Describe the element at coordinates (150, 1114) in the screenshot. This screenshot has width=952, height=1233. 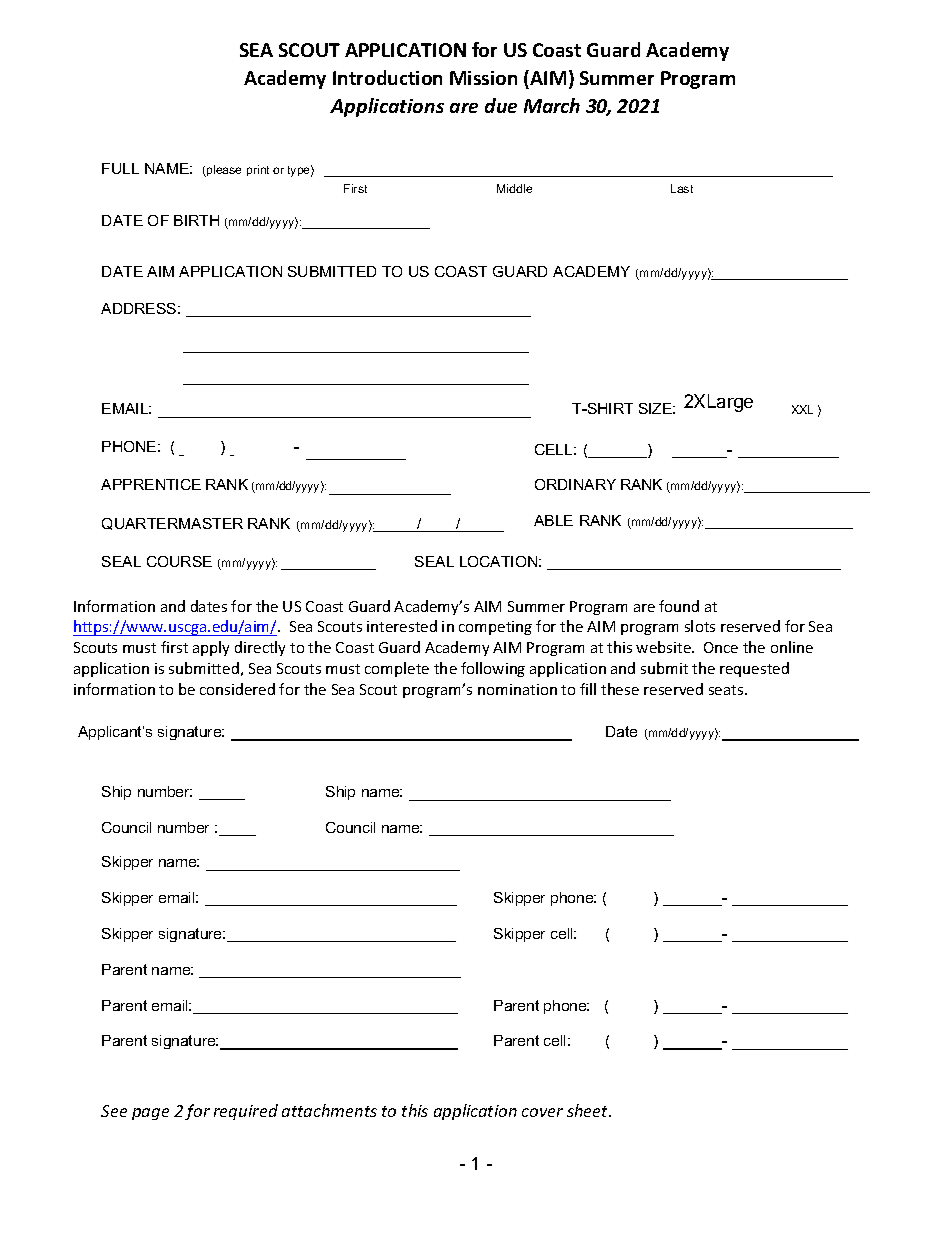
I see `page` at that location.
